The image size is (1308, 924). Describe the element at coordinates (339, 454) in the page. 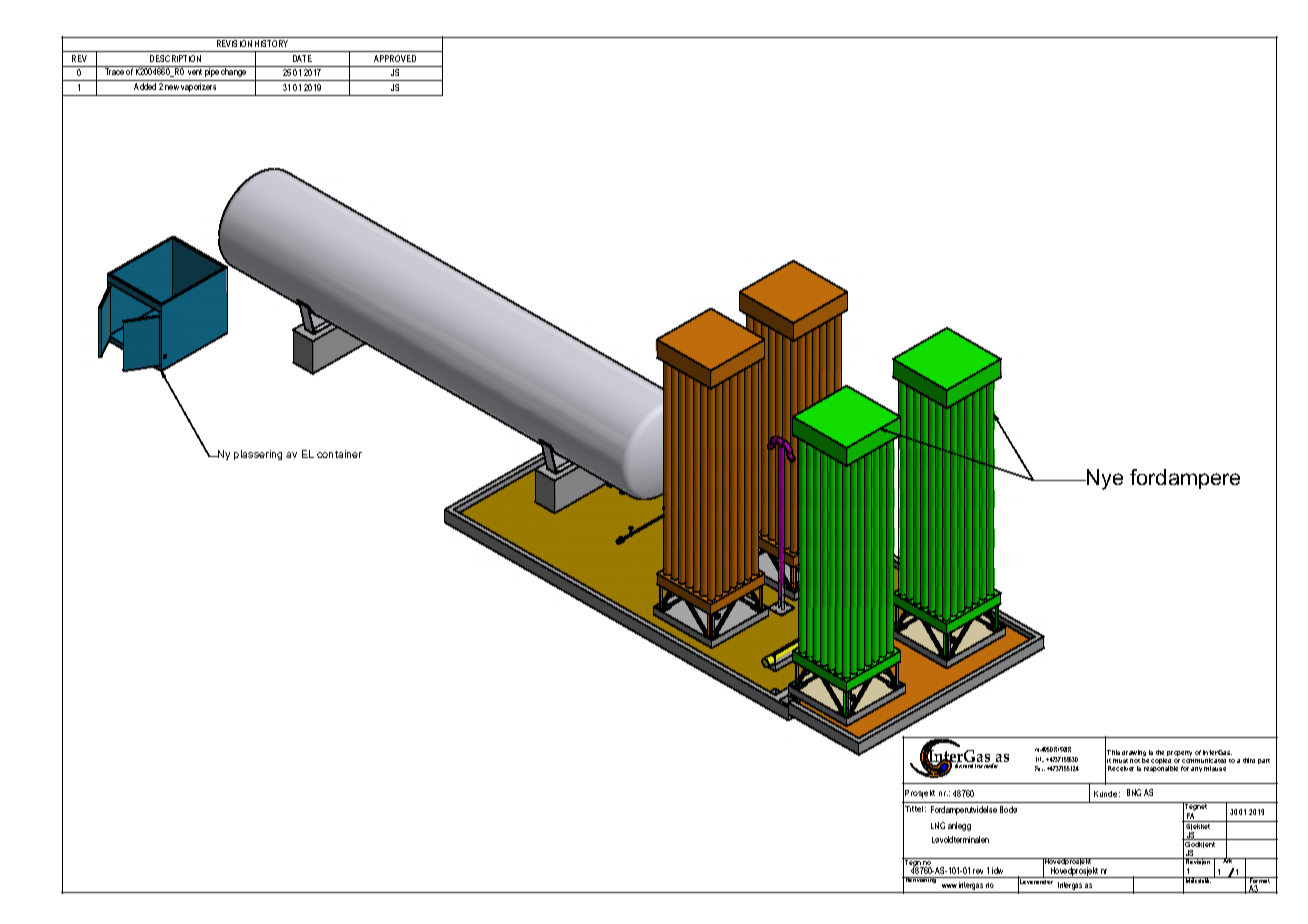

I see `container` at that location.
